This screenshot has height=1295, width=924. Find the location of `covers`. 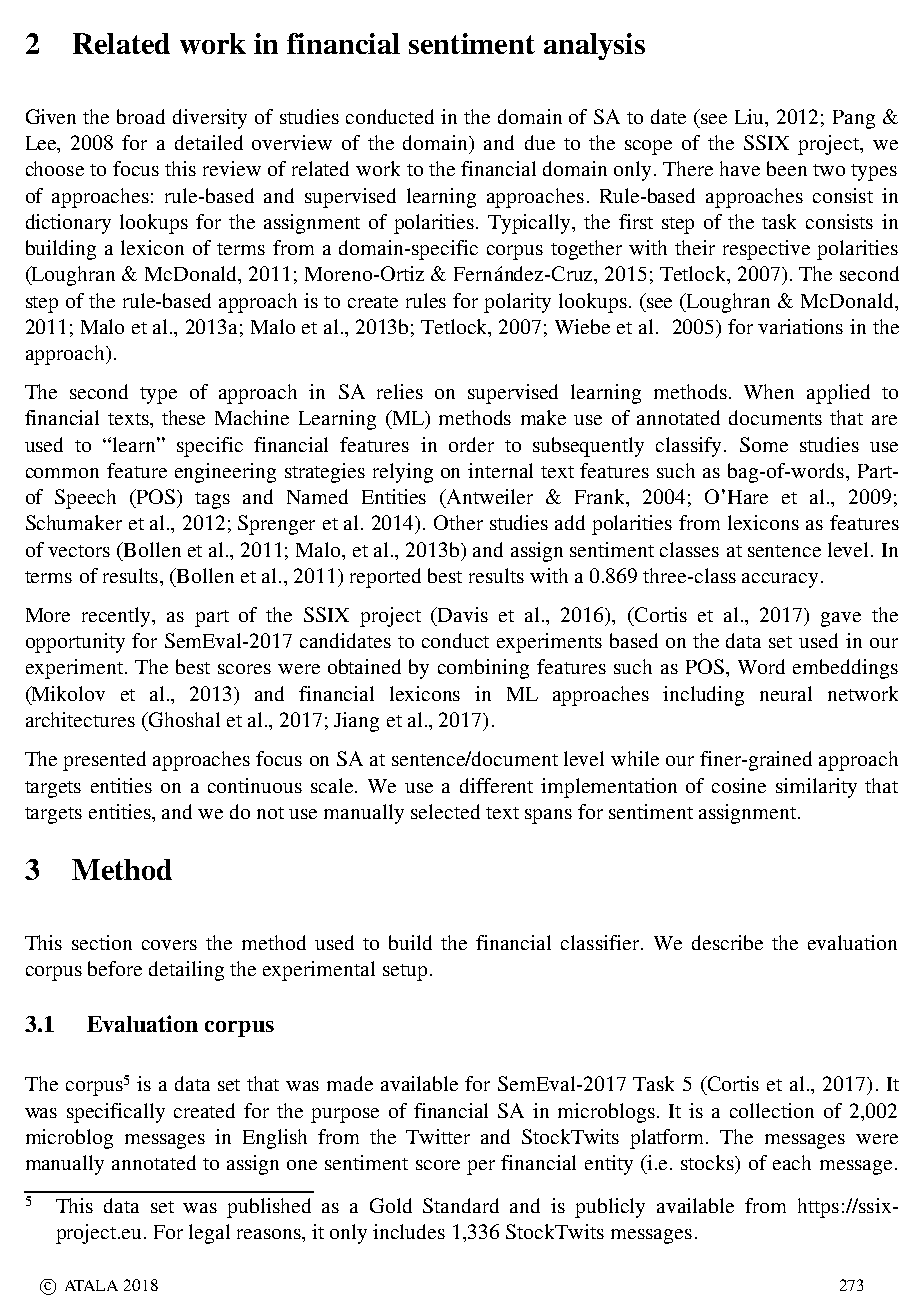

covers is located at coordinates (169, 945).
